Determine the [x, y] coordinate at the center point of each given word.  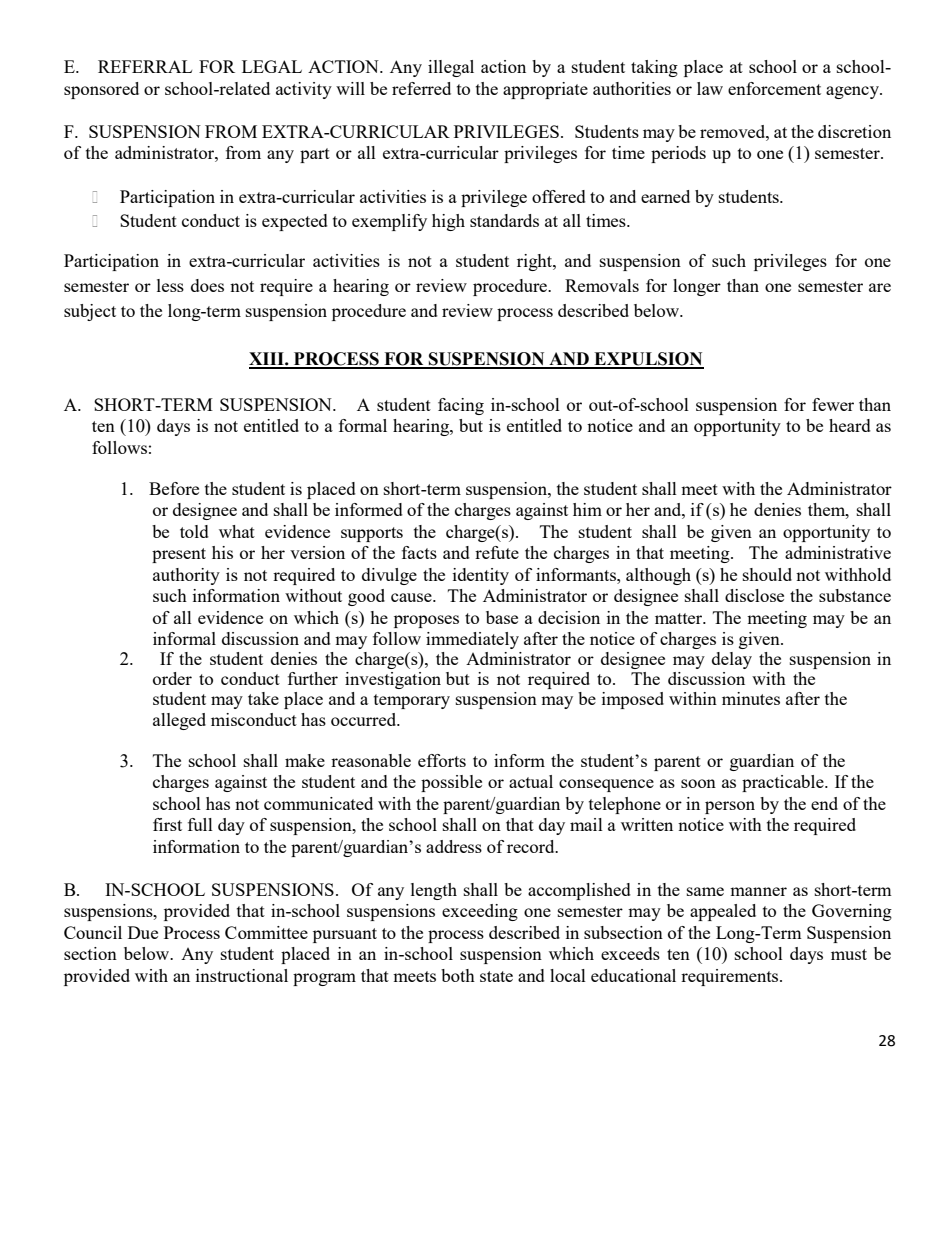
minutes [751, 698]
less [170, 285]
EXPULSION [648, 360]
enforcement [774, 88]
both [458, 975]
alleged [179, 721]
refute [497, 552]
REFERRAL [145, 66]
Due [143, 932]
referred [421, 88]
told [194, 531]
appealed [723, 912]
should [767, 574]
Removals [602, 285]
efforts [442, 760]
